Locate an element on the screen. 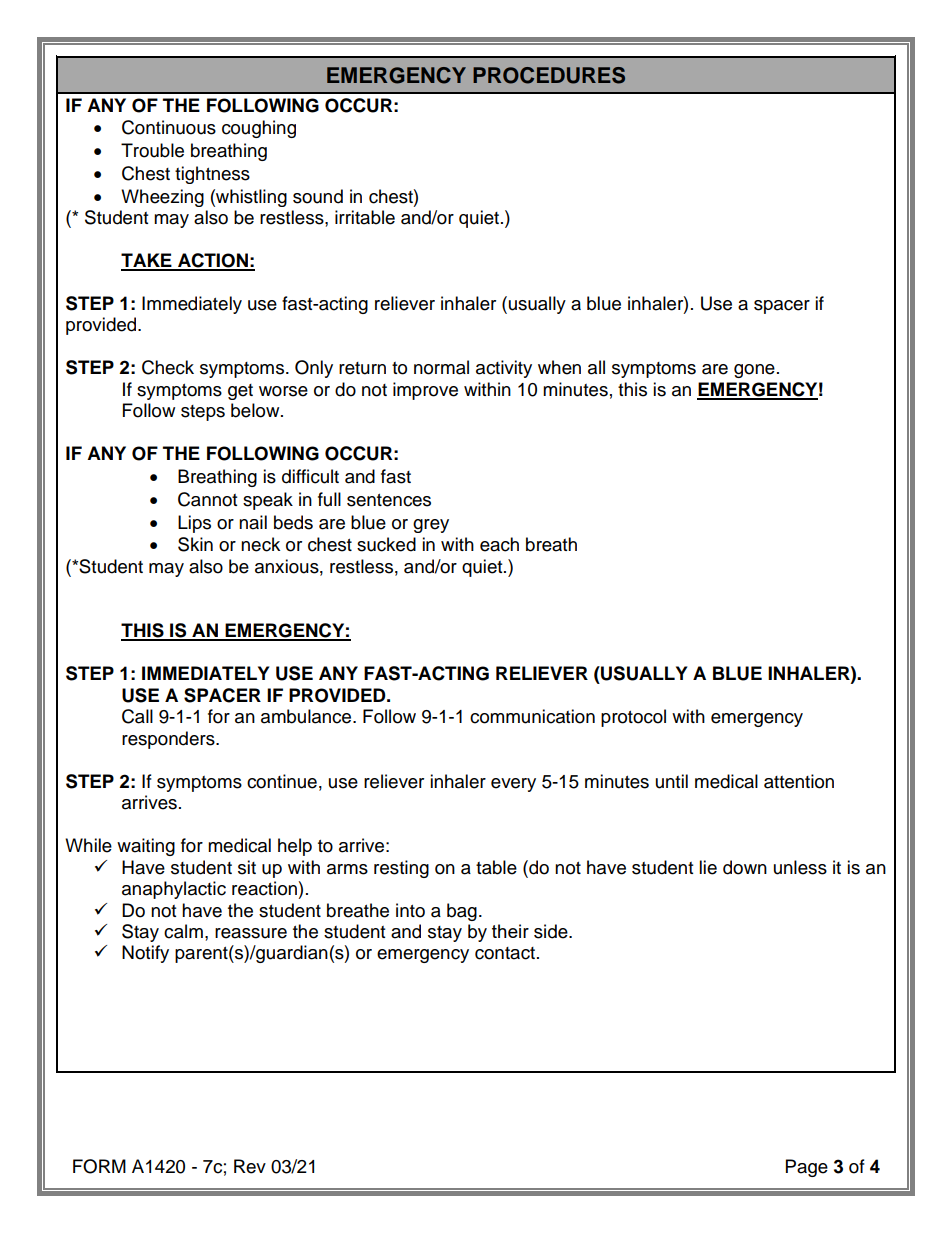  FORM is located at coordinates (99, 1166).
